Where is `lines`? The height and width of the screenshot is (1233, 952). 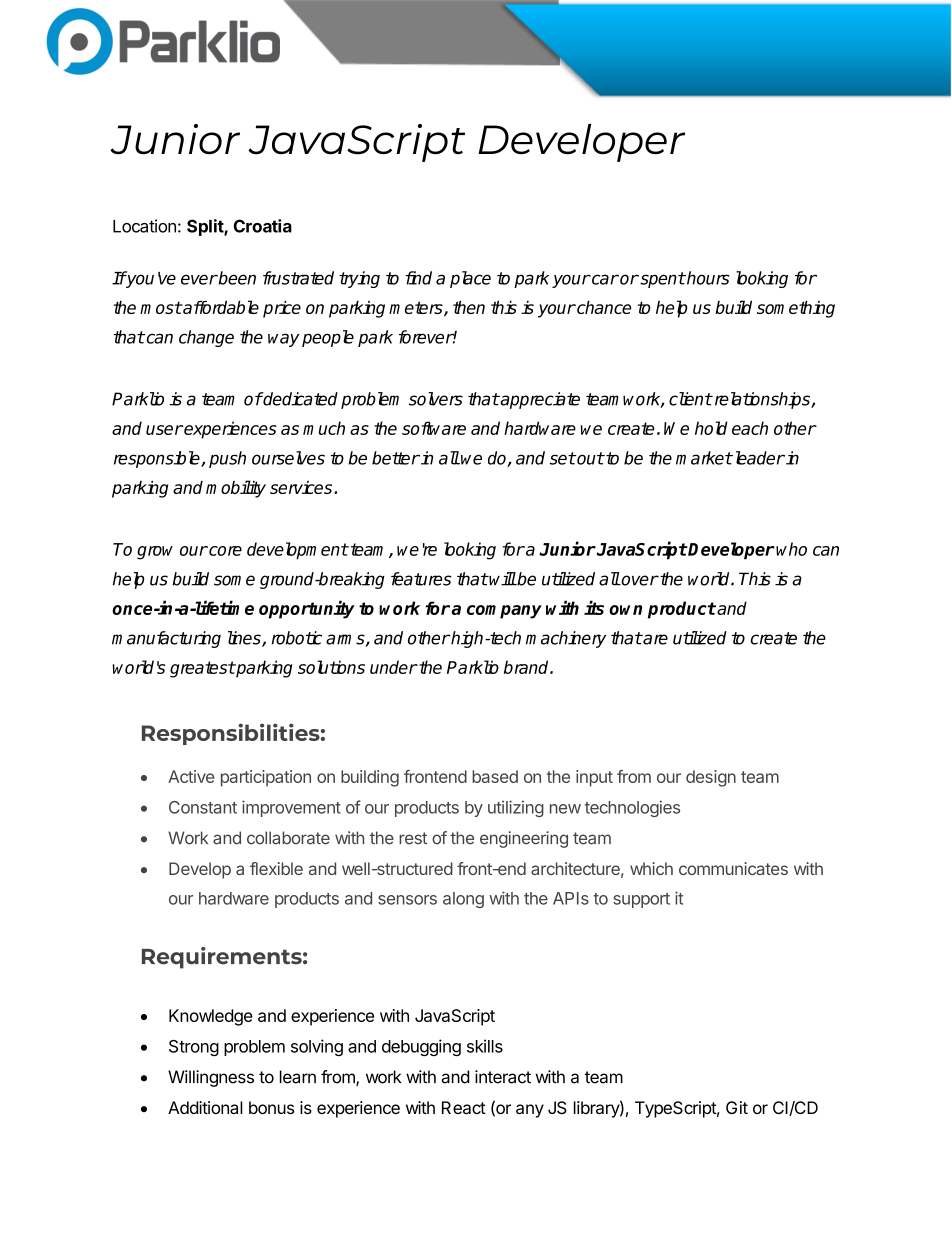 lines is located at coordinates (245, 639).
